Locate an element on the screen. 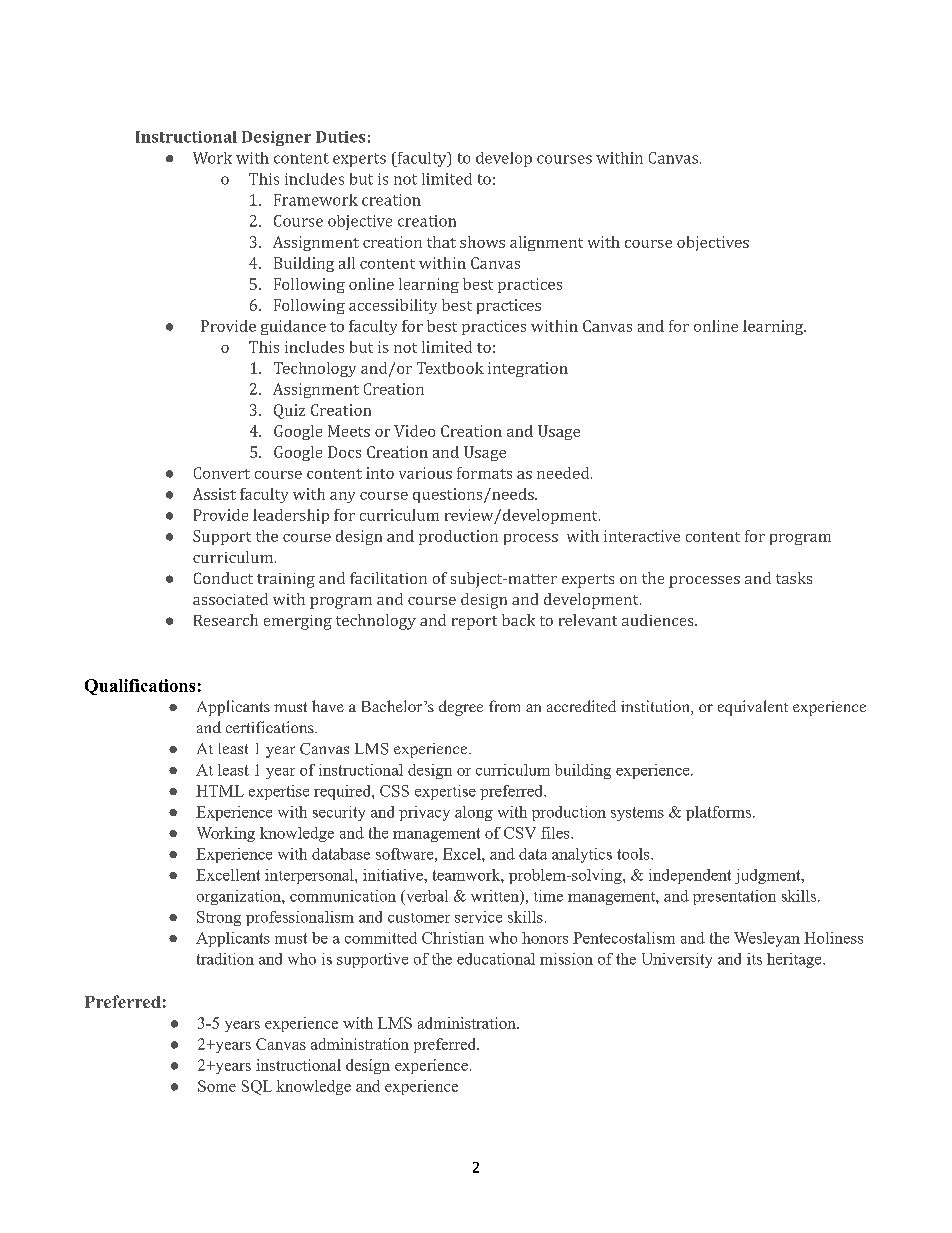  its is located at coordinates (754, 959).
